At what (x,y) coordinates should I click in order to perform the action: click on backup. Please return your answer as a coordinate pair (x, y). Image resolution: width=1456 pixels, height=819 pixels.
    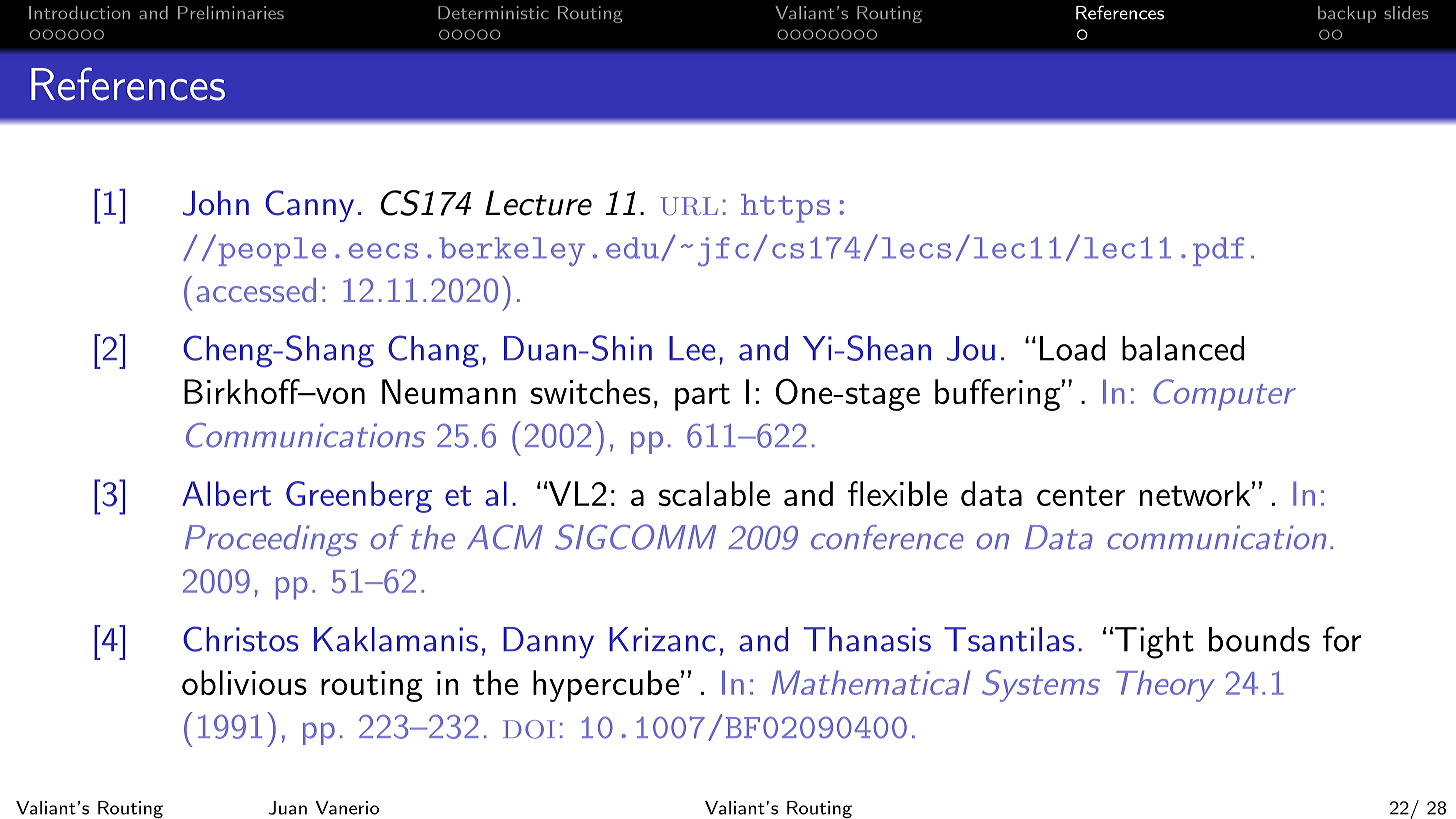
    Looking at the image, I should click on (1347, 14).
